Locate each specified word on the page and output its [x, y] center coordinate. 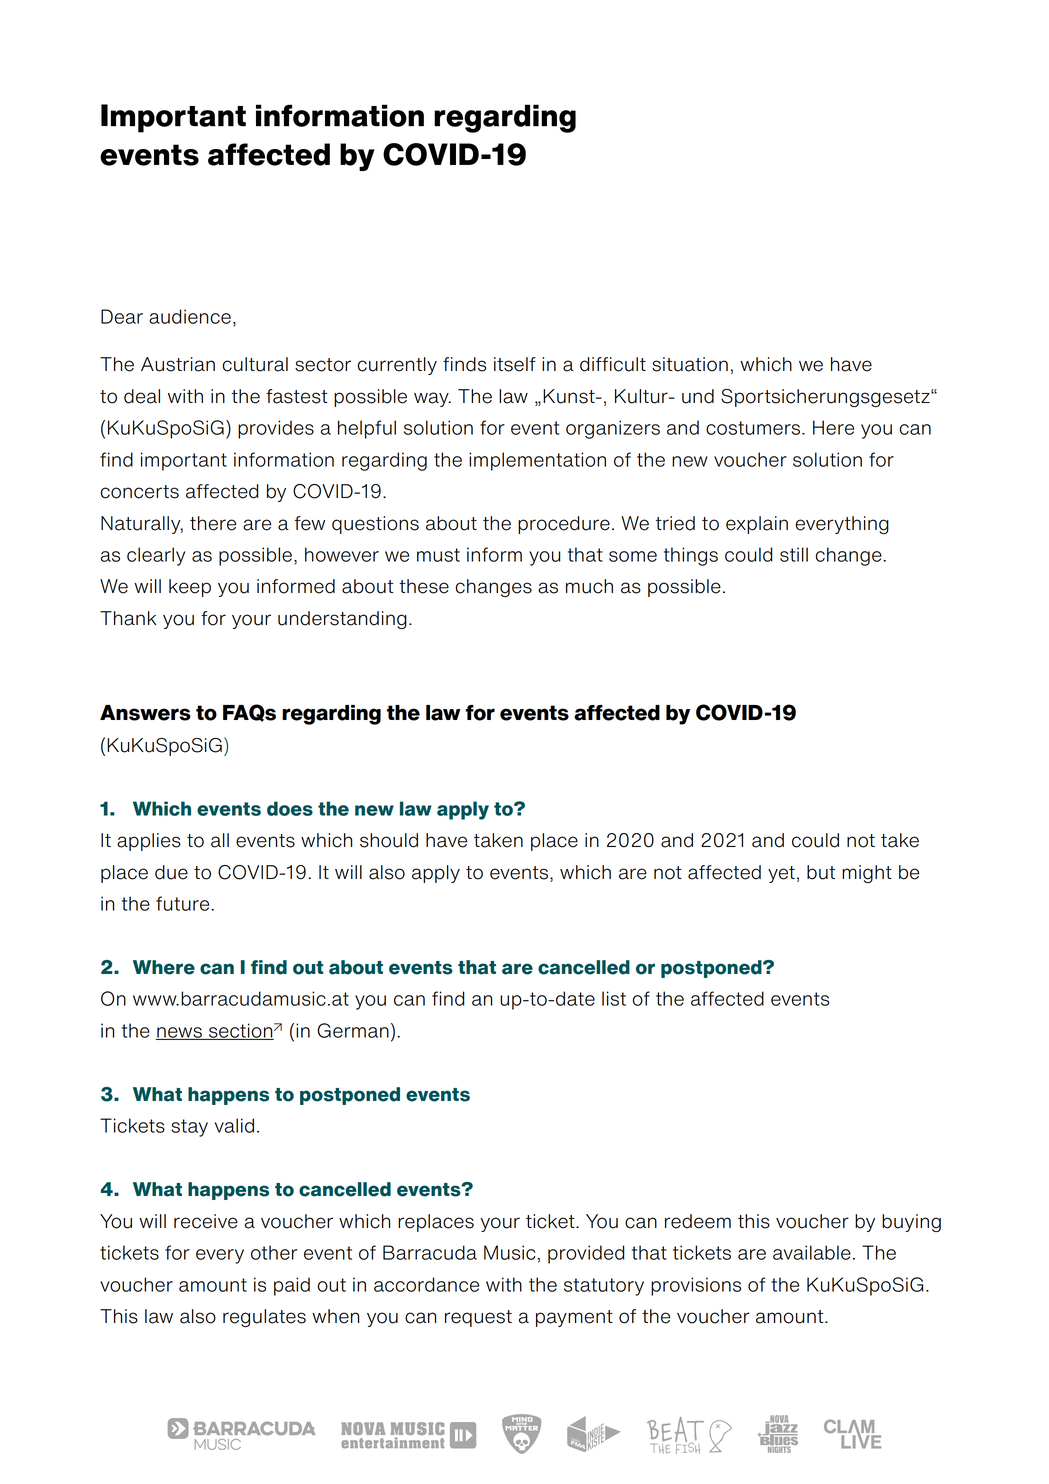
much [589, 586]
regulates [264, 1318]
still [794, 554]
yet [781, 874]
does [290, 808]
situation [690, 364]
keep [190, 588]
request [478, 1318]
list [614, 998]
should [389, 840]
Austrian [178, 364]
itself [515, 364]
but [821, 872]
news [180, 1033]
